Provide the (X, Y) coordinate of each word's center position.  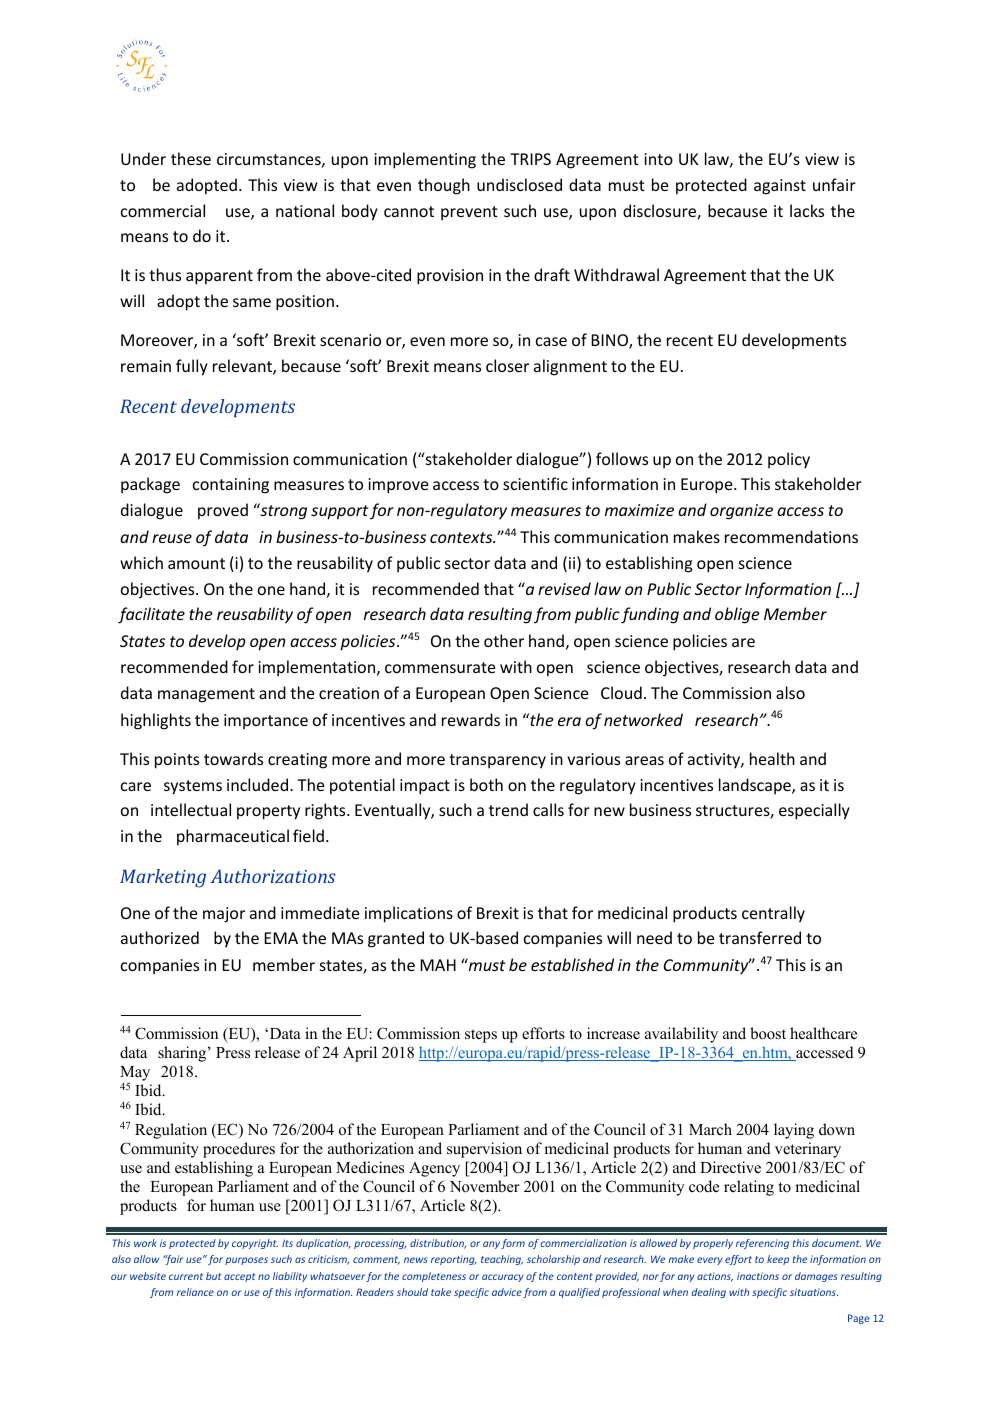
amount (196, 563)
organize (741, 512)
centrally (773, 914)
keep (778, 1260)
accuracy (503, 1278)
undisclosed (519, 184)
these (191, 158)
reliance (195, 1292)
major (224, 915)
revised (564, 588)
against (780, 187)
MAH (438, 965)
